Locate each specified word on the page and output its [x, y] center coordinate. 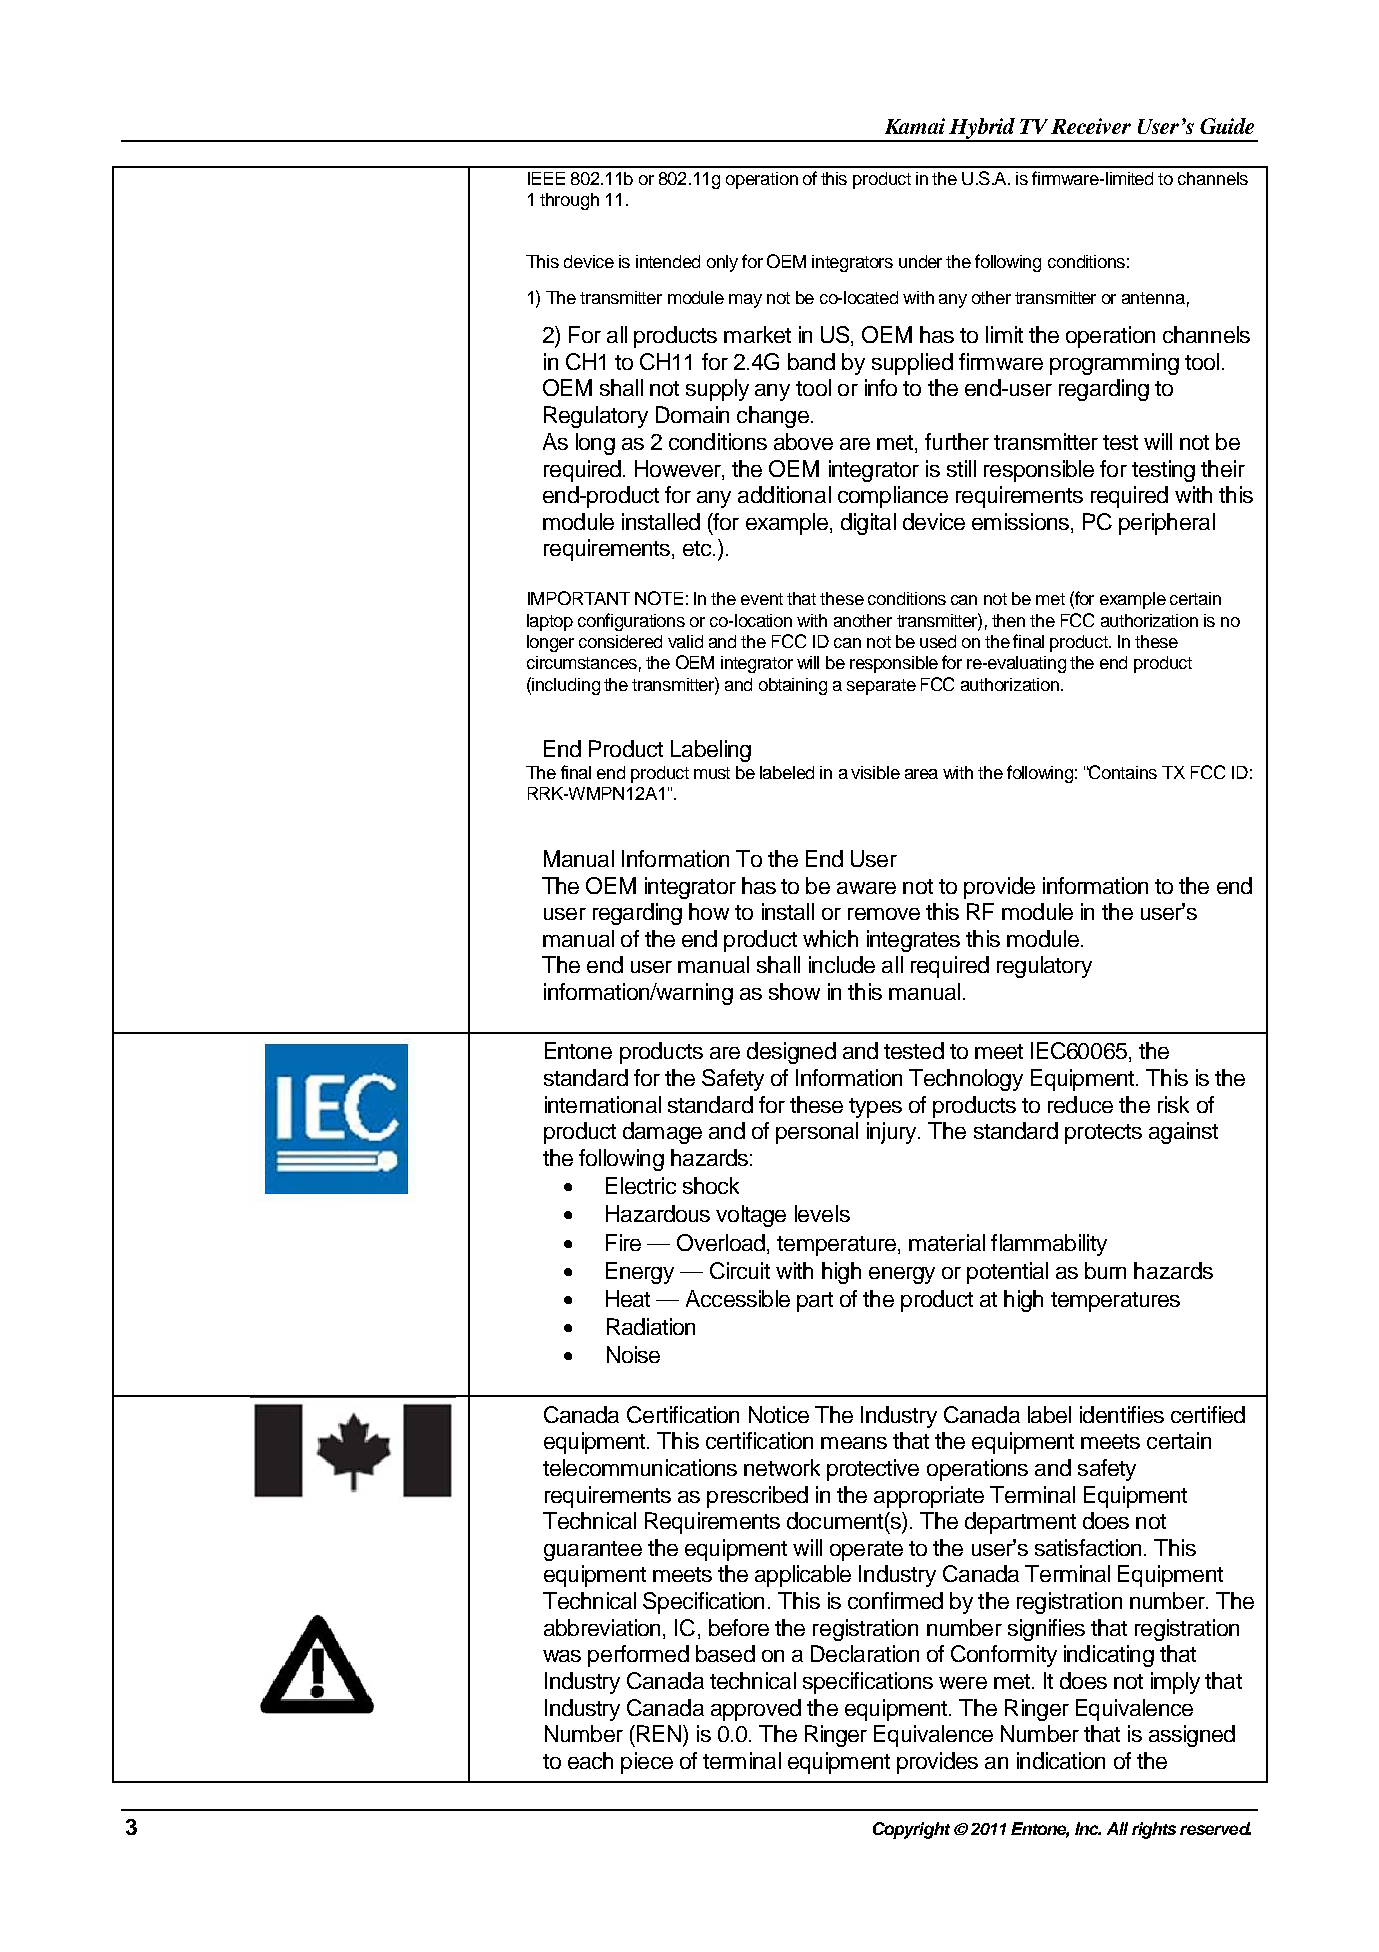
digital [868, 524]
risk [1173, 1104]
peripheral [1167, 524]
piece [647, 1763]
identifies [1122, 1414]
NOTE [659, 598]
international [603, 1104]
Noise [633, 1354]
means [854, 1443]
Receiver [1091, 126]
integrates [913, 941]
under [920, 261]
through [569, 201]
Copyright [911, 1830]
